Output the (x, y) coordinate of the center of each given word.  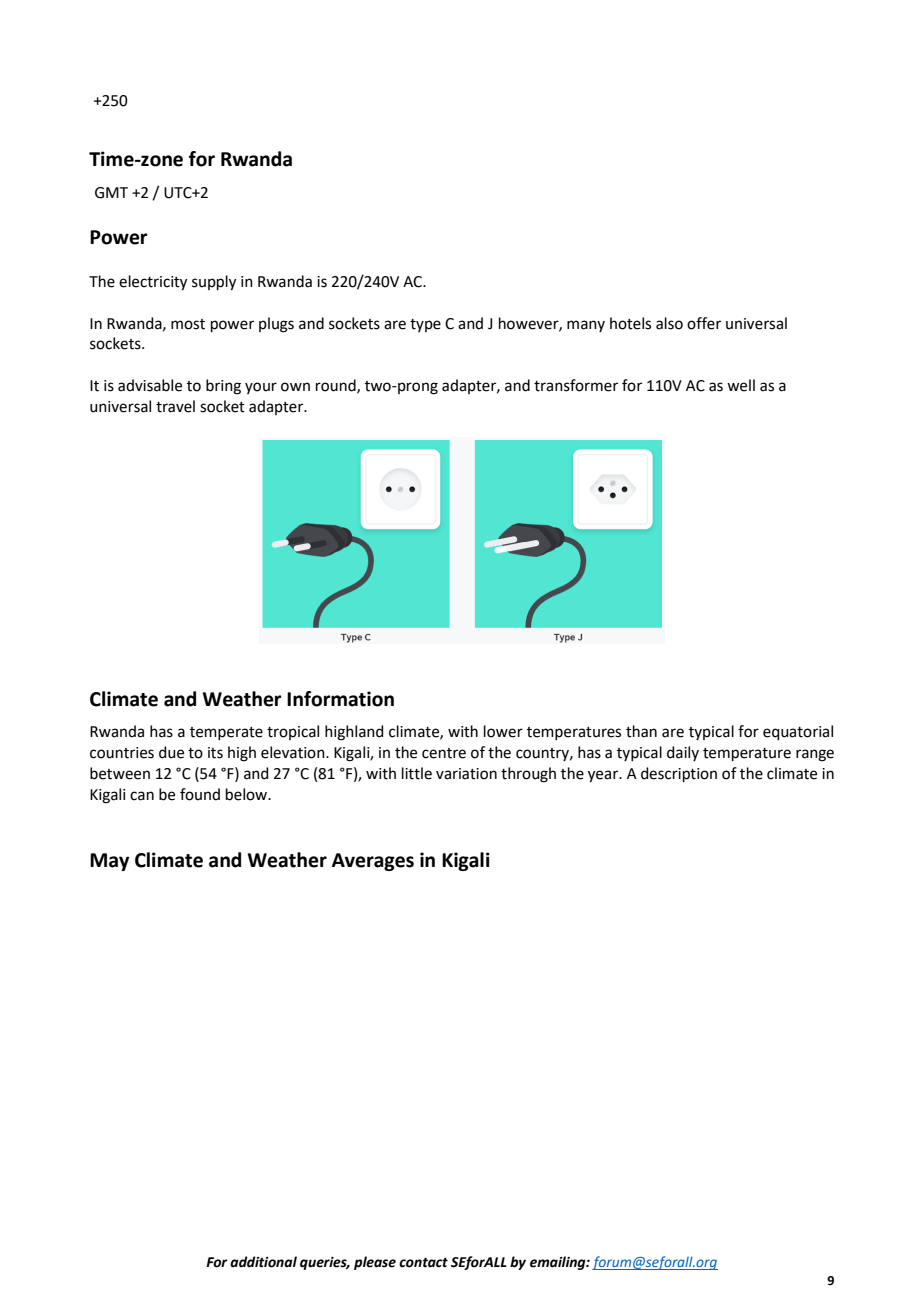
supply (214, 283)
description (679, 774)
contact (423, 1263)
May (109, 862)
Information (340, 699)
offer (704, 323)
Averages (373, 862)
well (741, 385)
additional (263, 1262)
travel (175, 406)
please (375, 1263)
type (425, 325)
